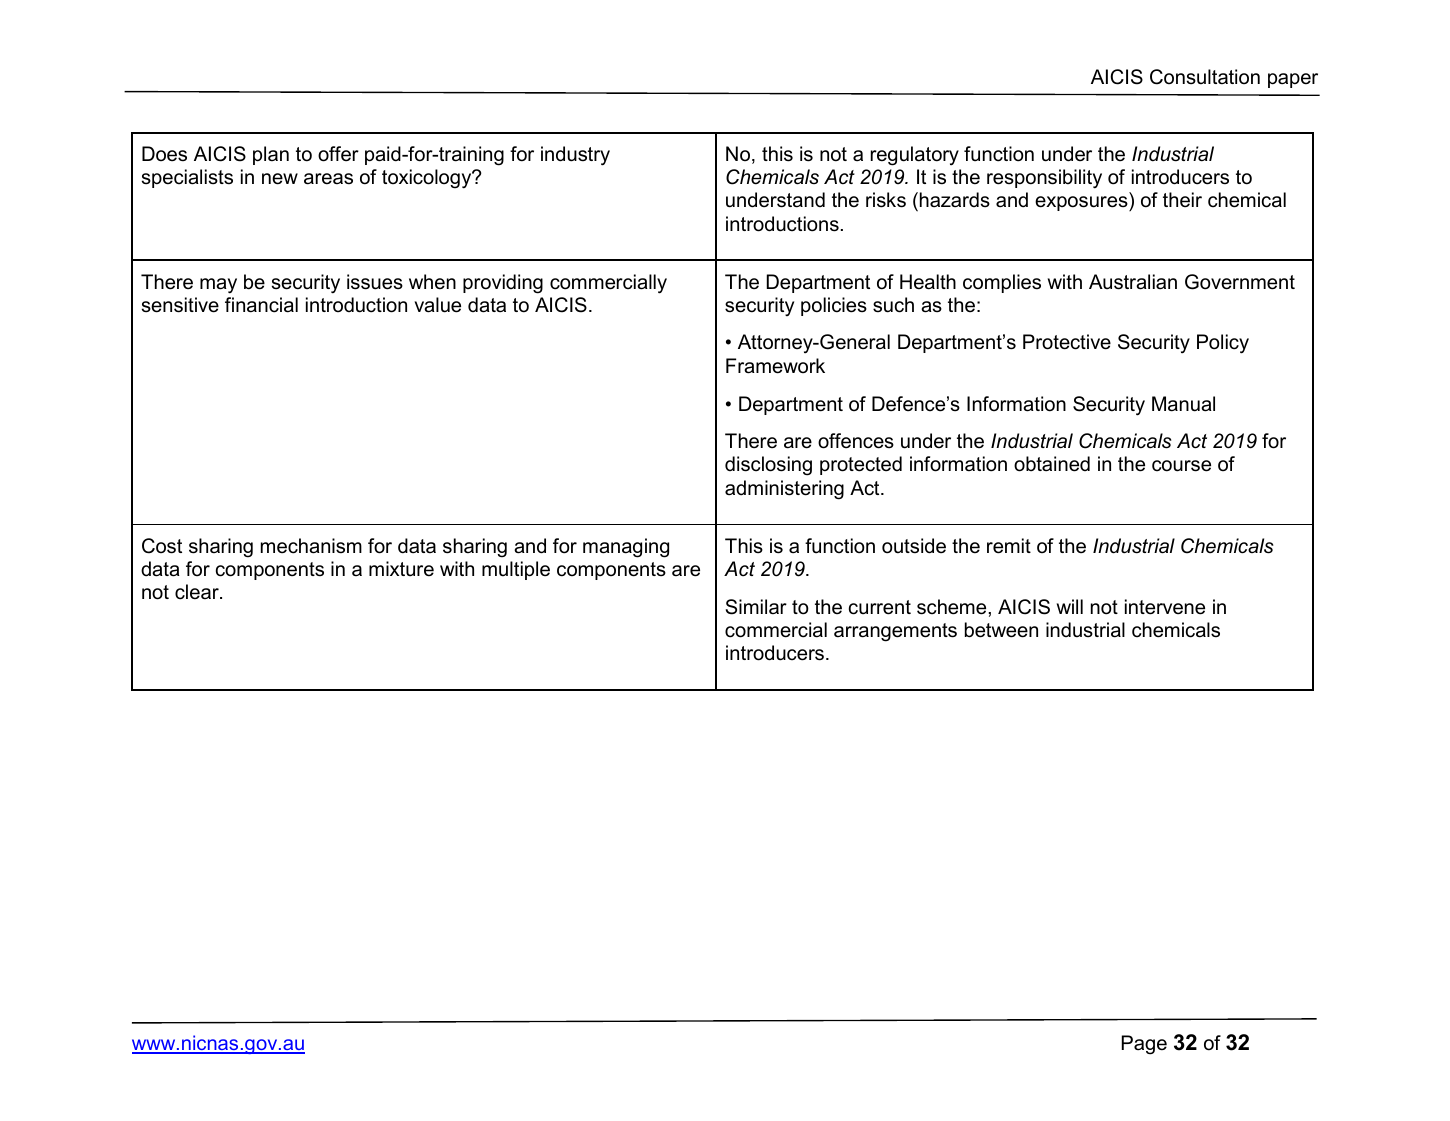  I want to click on Page, so click(1144, 1045).
